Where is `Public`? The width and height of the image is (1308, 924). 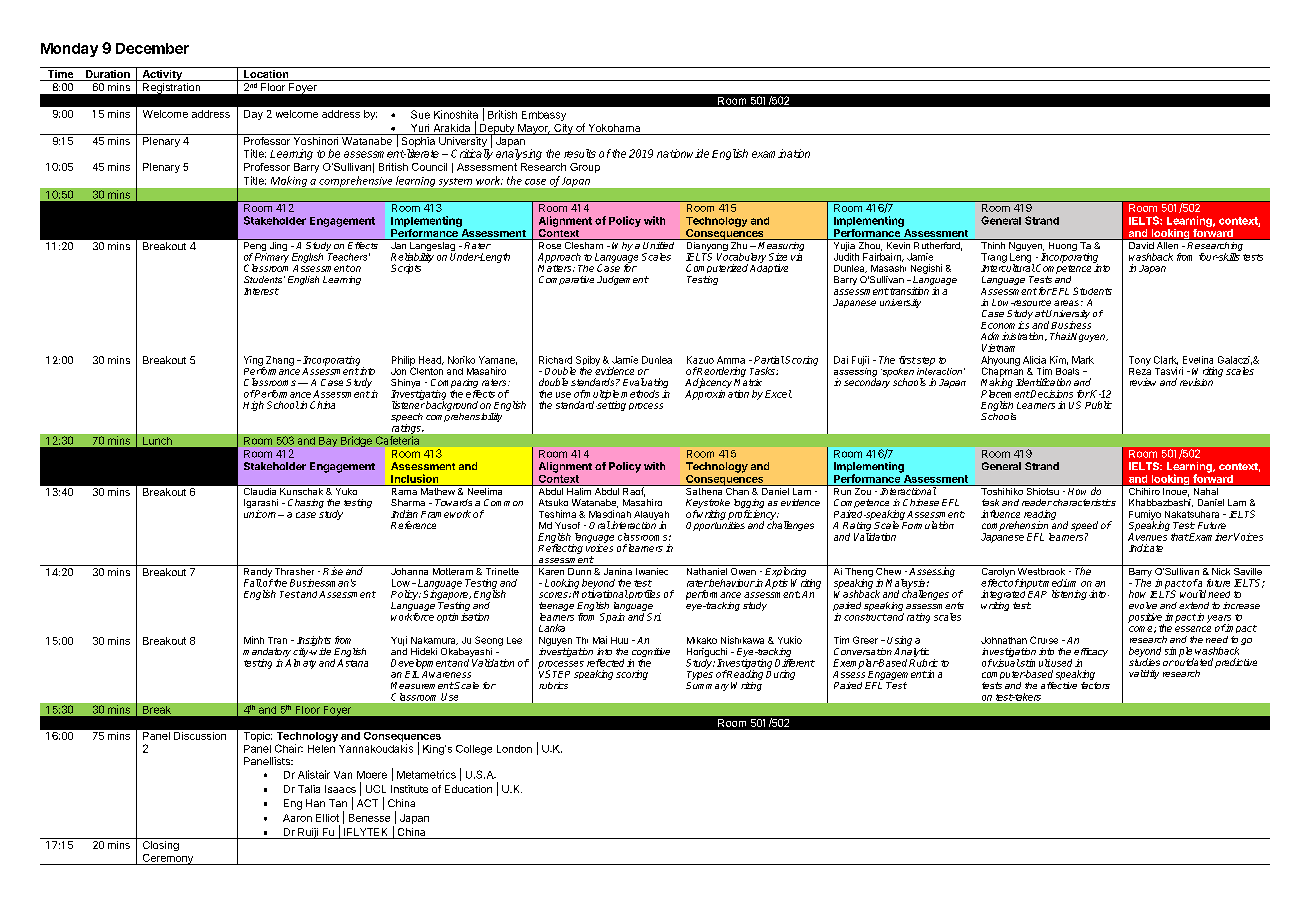
Public is located at coordinates (1098, 405).
